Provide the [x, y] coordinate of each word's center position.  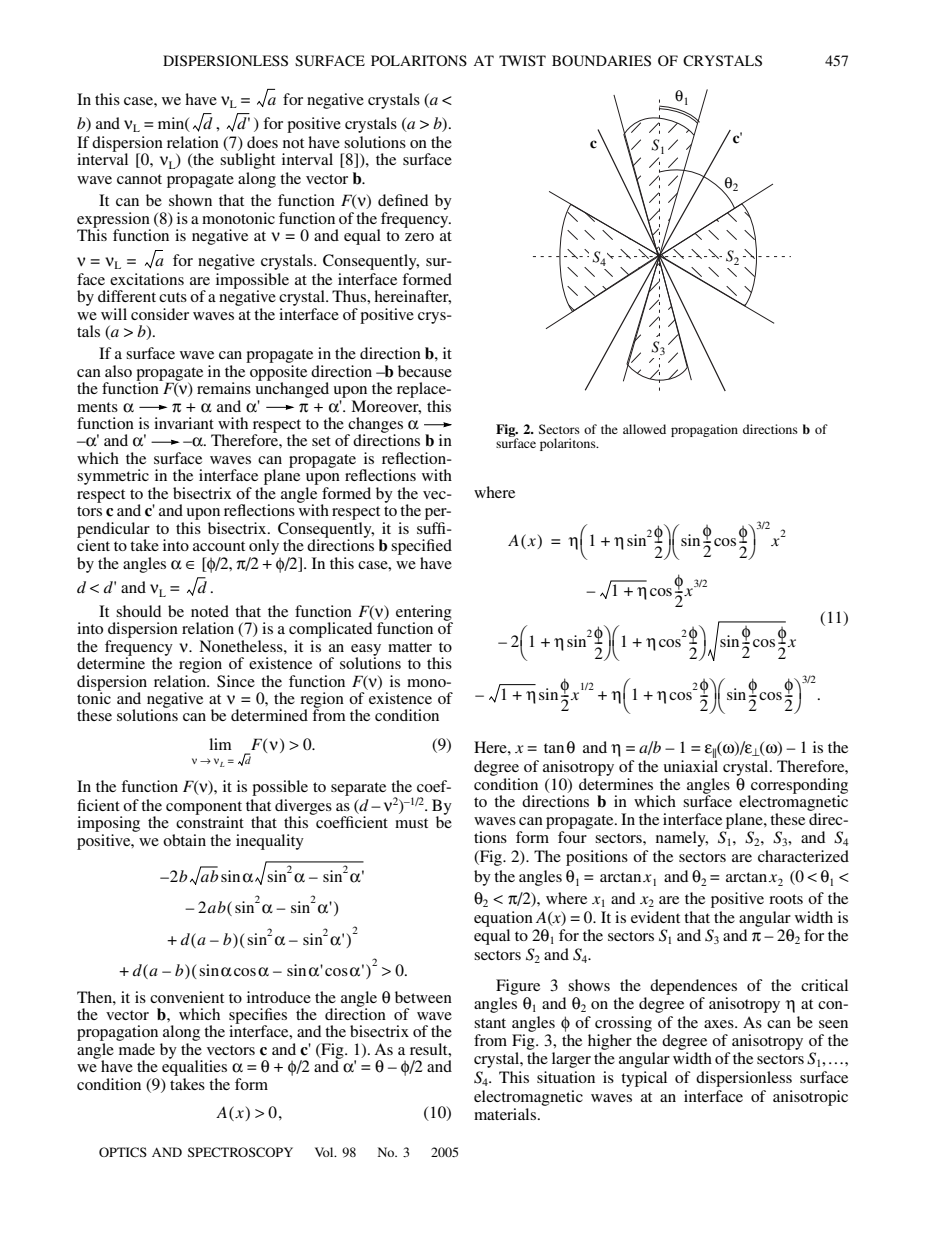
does [262, 142]
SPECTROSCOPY [240, 1152]
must [411, 823]
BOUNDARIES [601, 61]
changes [375, 426]
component [204, 809]
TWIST [522, 60]
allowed [644, 429]
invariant [184, 423]
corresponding [798, 787]
